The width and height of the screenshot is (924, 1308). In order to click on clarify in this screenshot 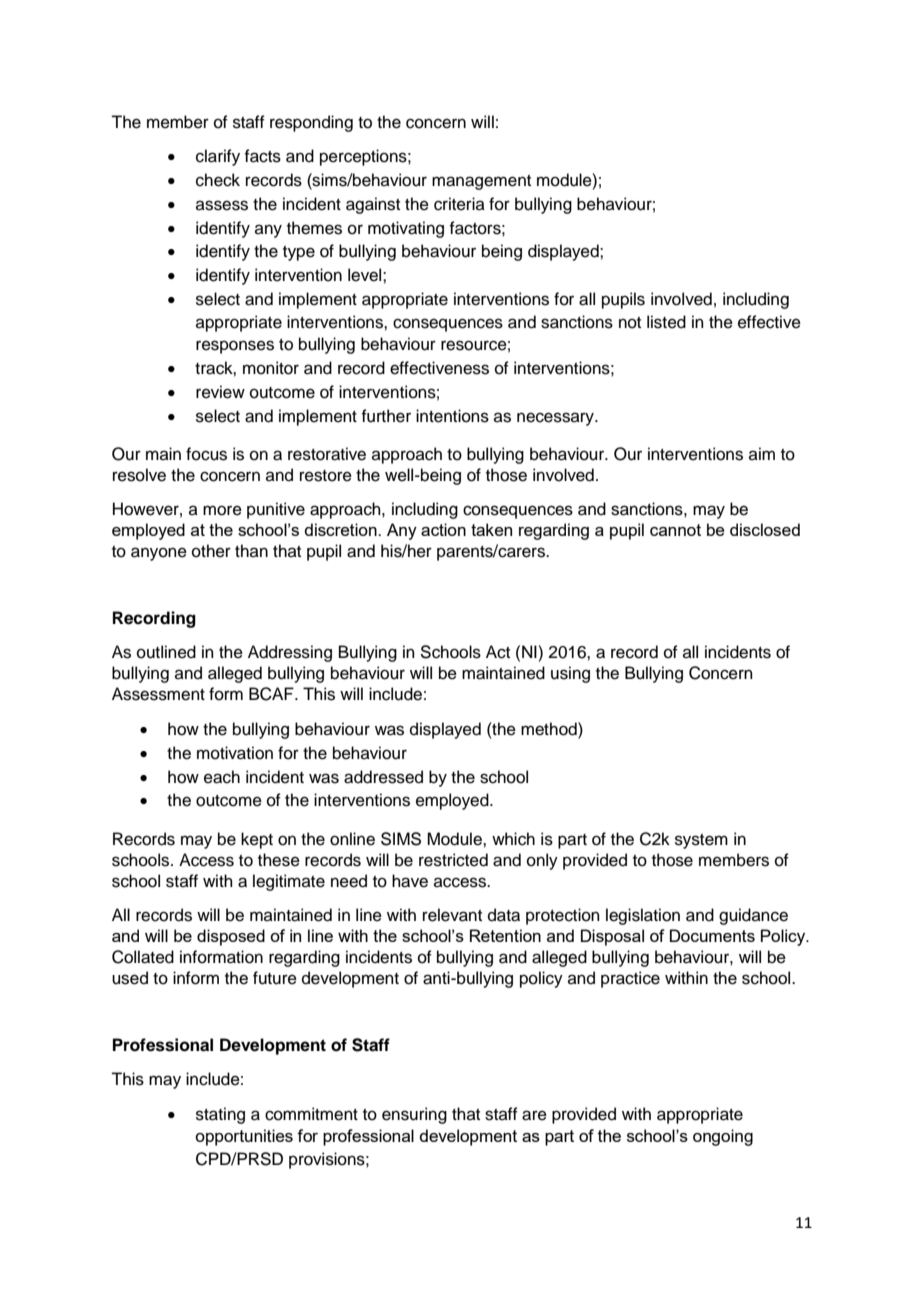, I will do `click(218, 157)`.
